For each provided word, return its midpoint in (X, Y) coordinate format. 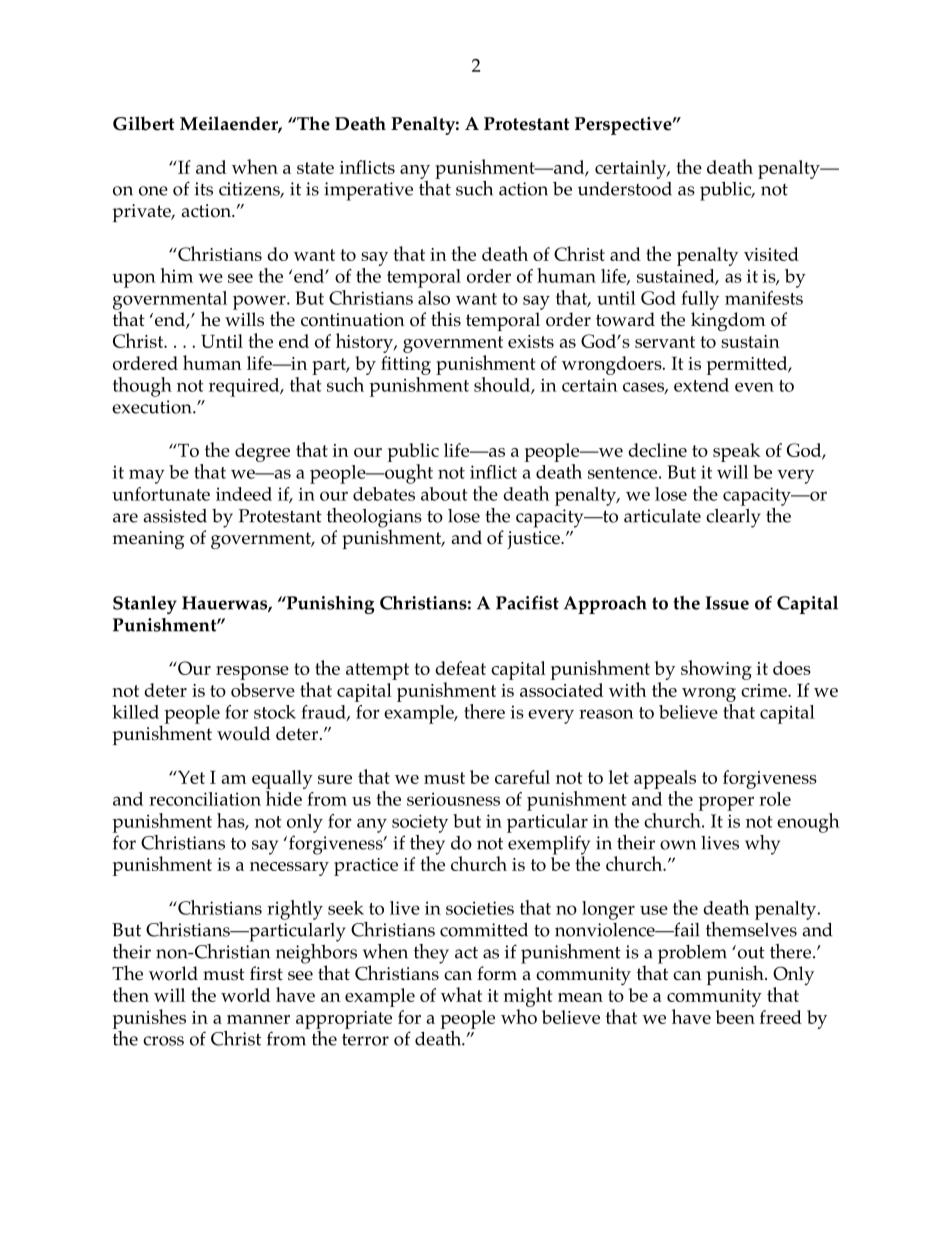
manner (258, 1019)
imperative (368, 191)
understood (625, 189)
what (461, 994)
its (204, 189)
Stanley (145, 605)
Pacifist (527, 602)
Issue (727, 603)
